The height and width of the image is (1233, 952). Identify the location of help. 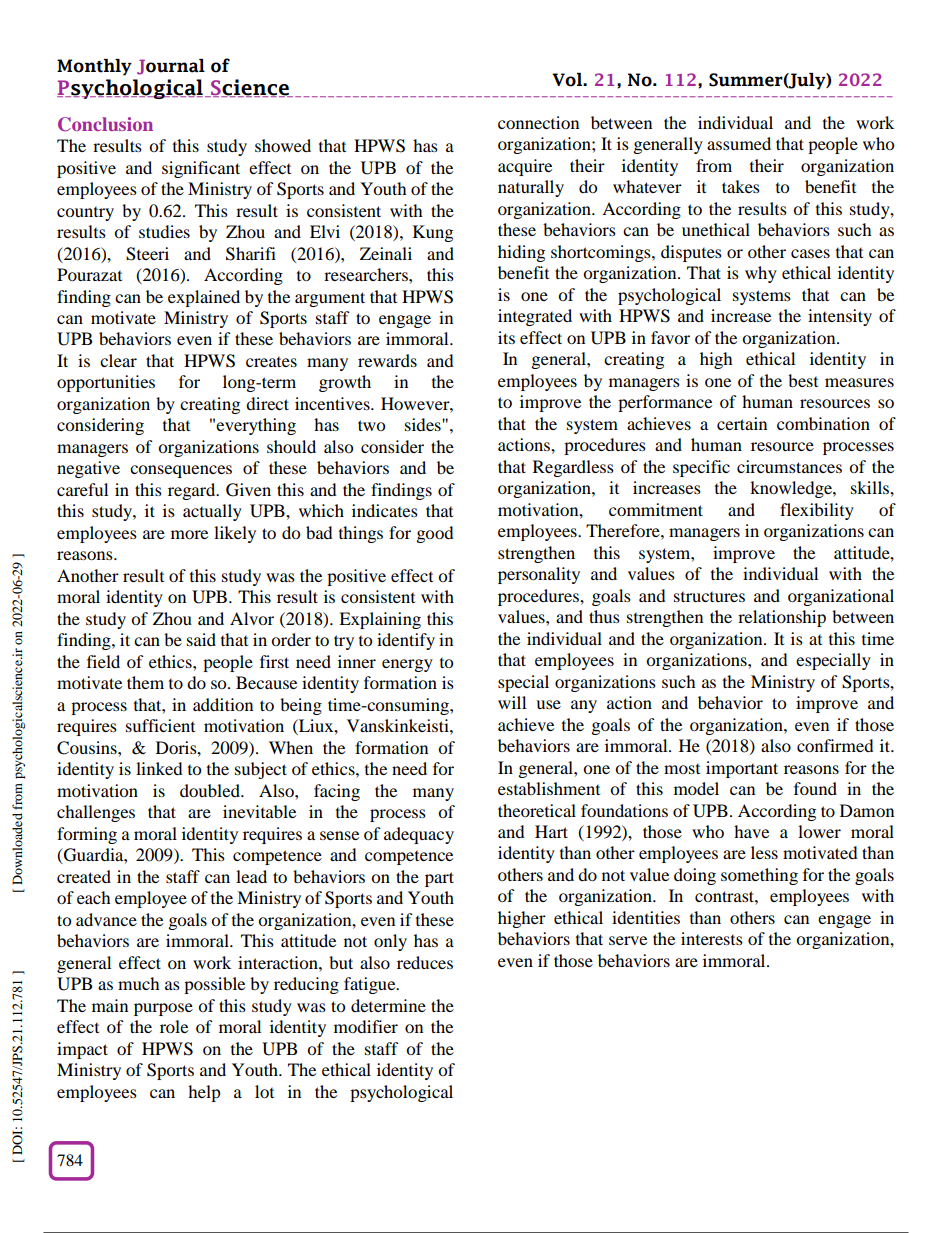
(204, 1093).
